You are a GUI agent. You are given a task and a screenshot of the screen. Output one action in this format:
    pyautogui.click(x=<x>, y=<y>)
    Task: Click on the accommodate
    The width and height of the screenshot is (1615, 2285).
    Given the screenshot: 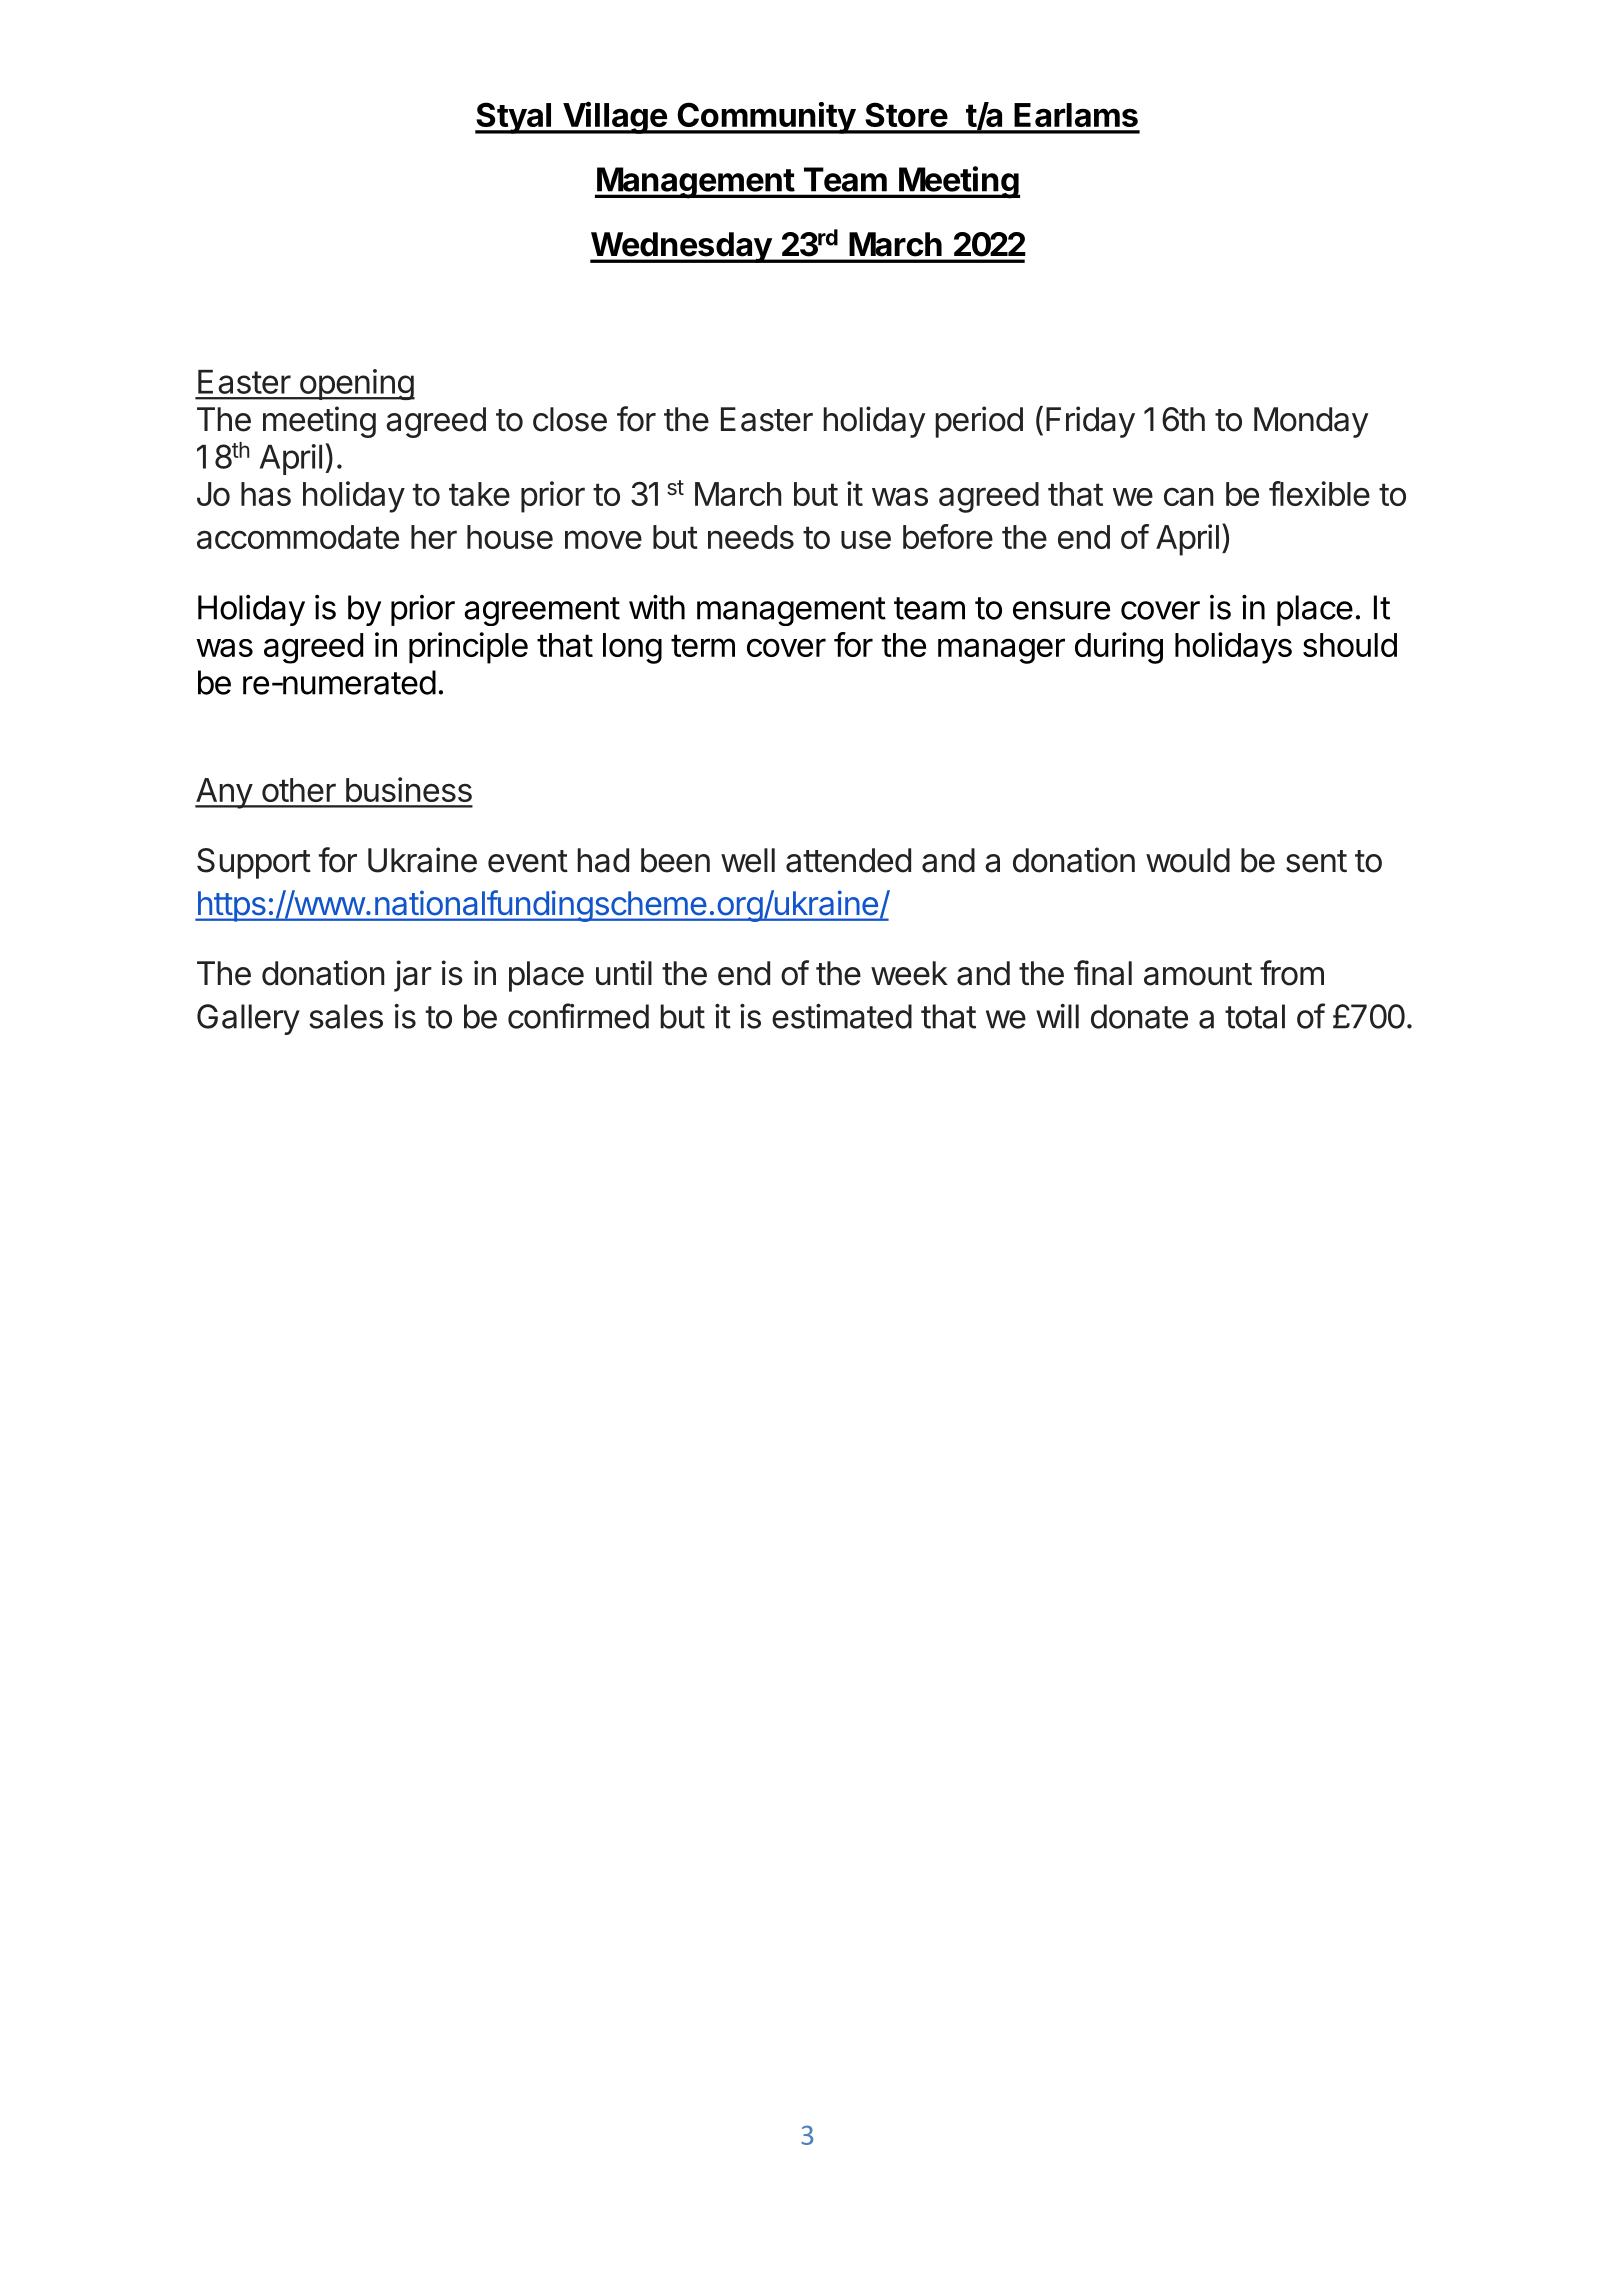 What is the action you would take?
    pyautogui.click(x=298, y=537)
